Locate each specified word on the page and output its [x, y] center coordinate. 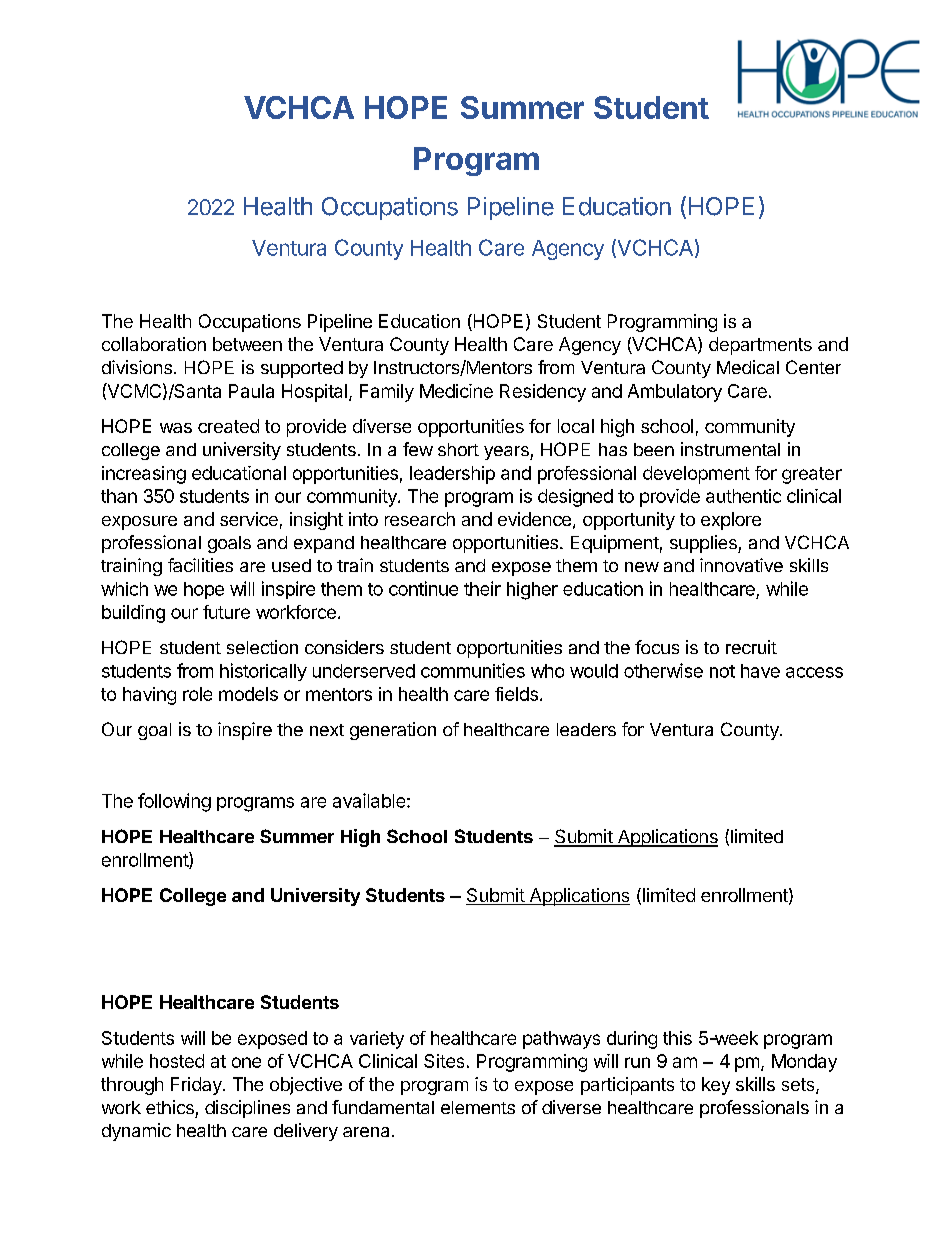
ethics [170, 1107]
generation [393, 731]
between [247, 344]
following [174, 802]
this [677, 1038]
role [197, 694]
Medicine [456, 391]
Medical [748, 367]
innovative [741, 565]
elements [478, 1107]
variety [377, 1040]
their [482, 588]
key [716, 1086]
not [722, 671]
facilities [200, 565]
